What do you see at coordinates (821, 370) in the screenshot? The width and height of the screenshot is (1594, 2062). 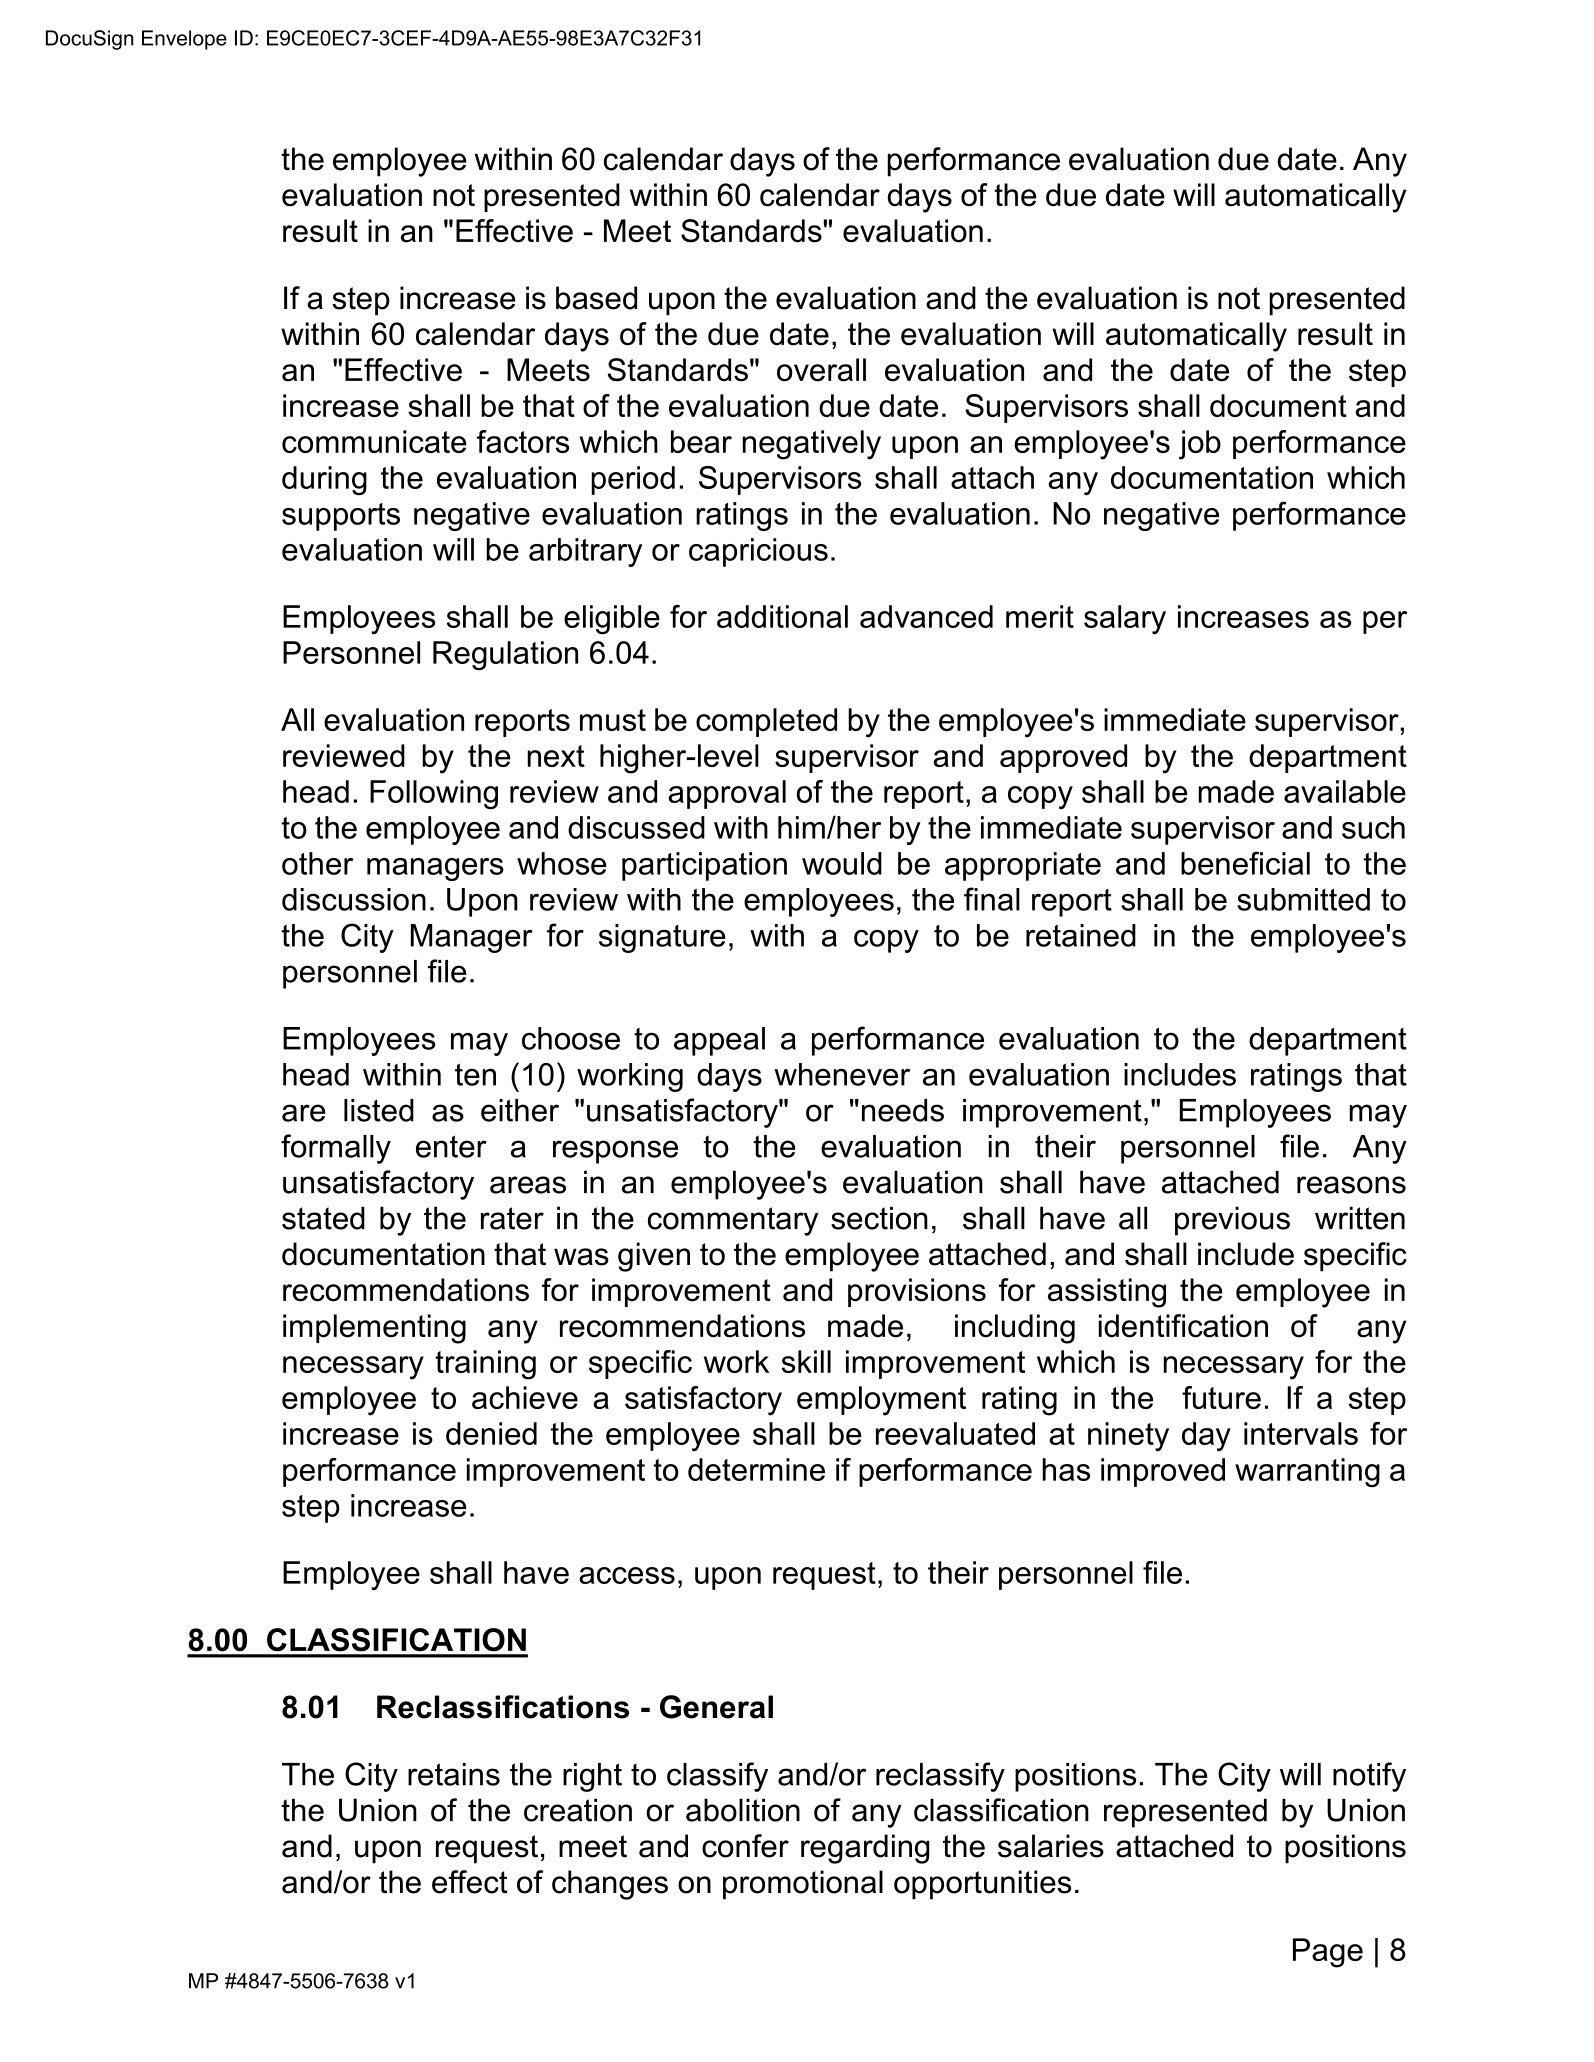 I see `overall` at bounding box center [821, 370].
